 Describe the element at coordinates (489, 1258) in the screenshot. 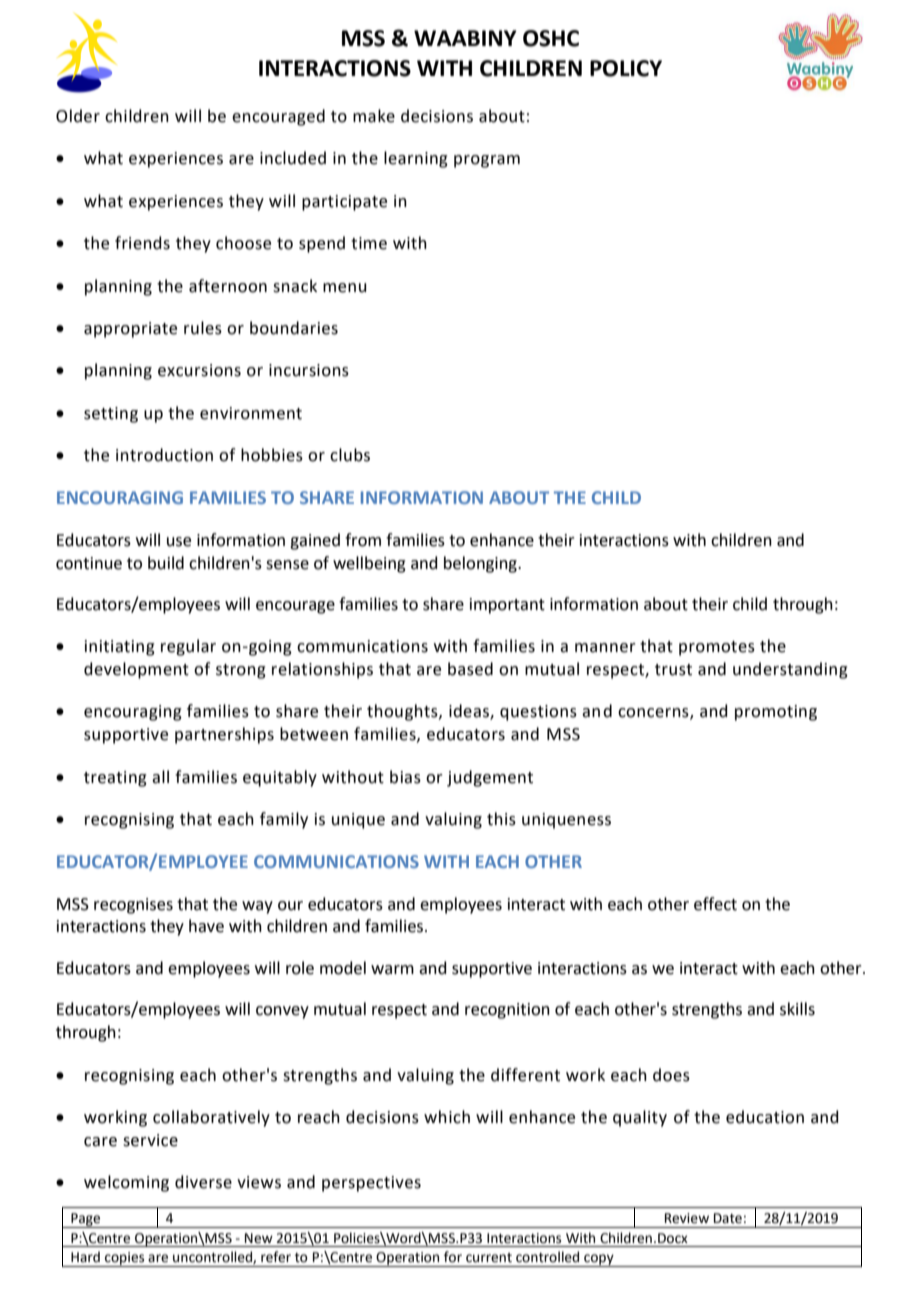

I see `current` at that location.
